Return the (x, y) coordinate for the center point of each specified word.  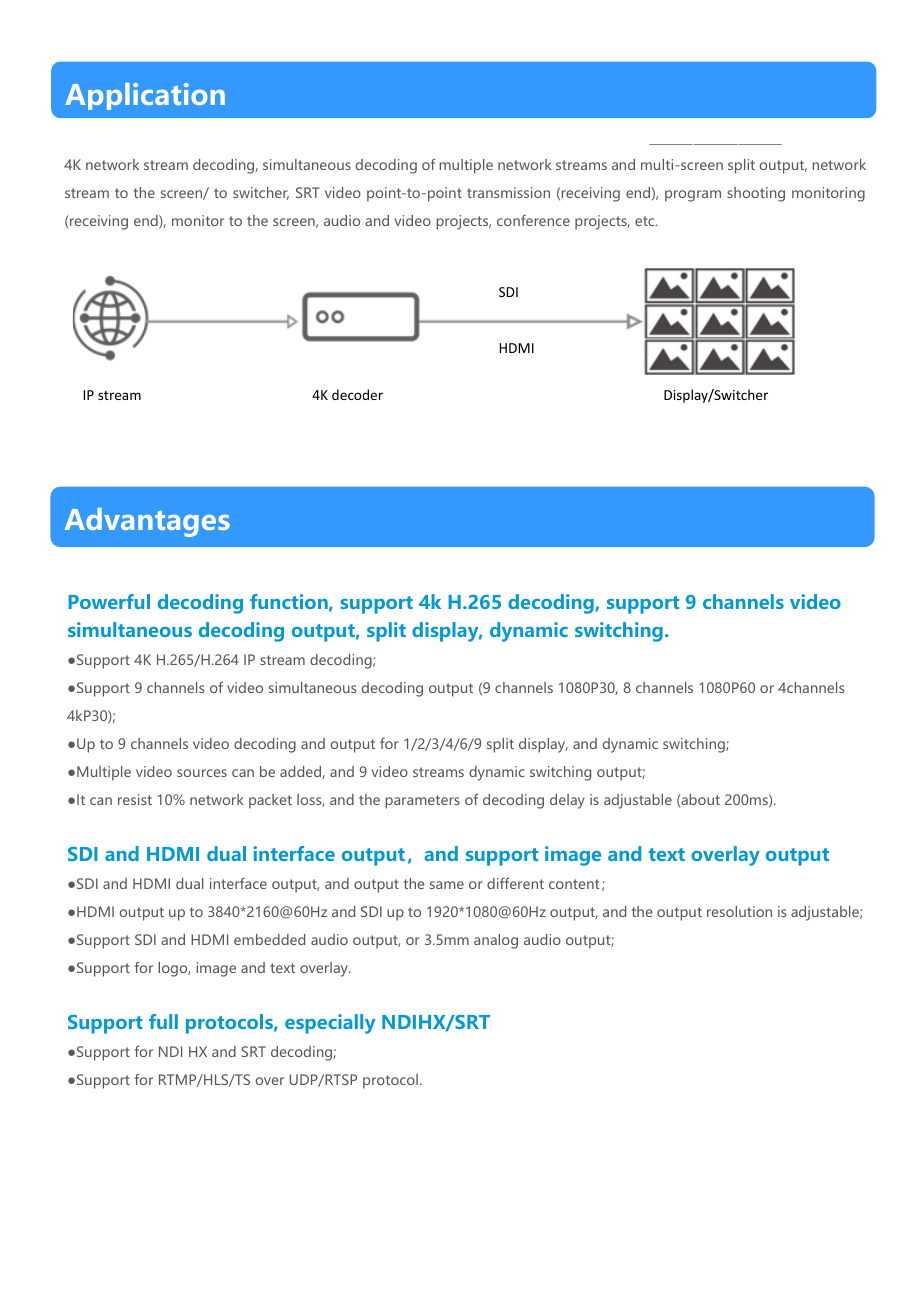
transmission (508, 192)
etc (646, 221)
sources (202, 773)
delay (567, 801)
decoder (357, 394)
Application (145, 96)
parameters (422, 802)
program (693, 196)
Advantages (147, 522)
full (163, 1021)
